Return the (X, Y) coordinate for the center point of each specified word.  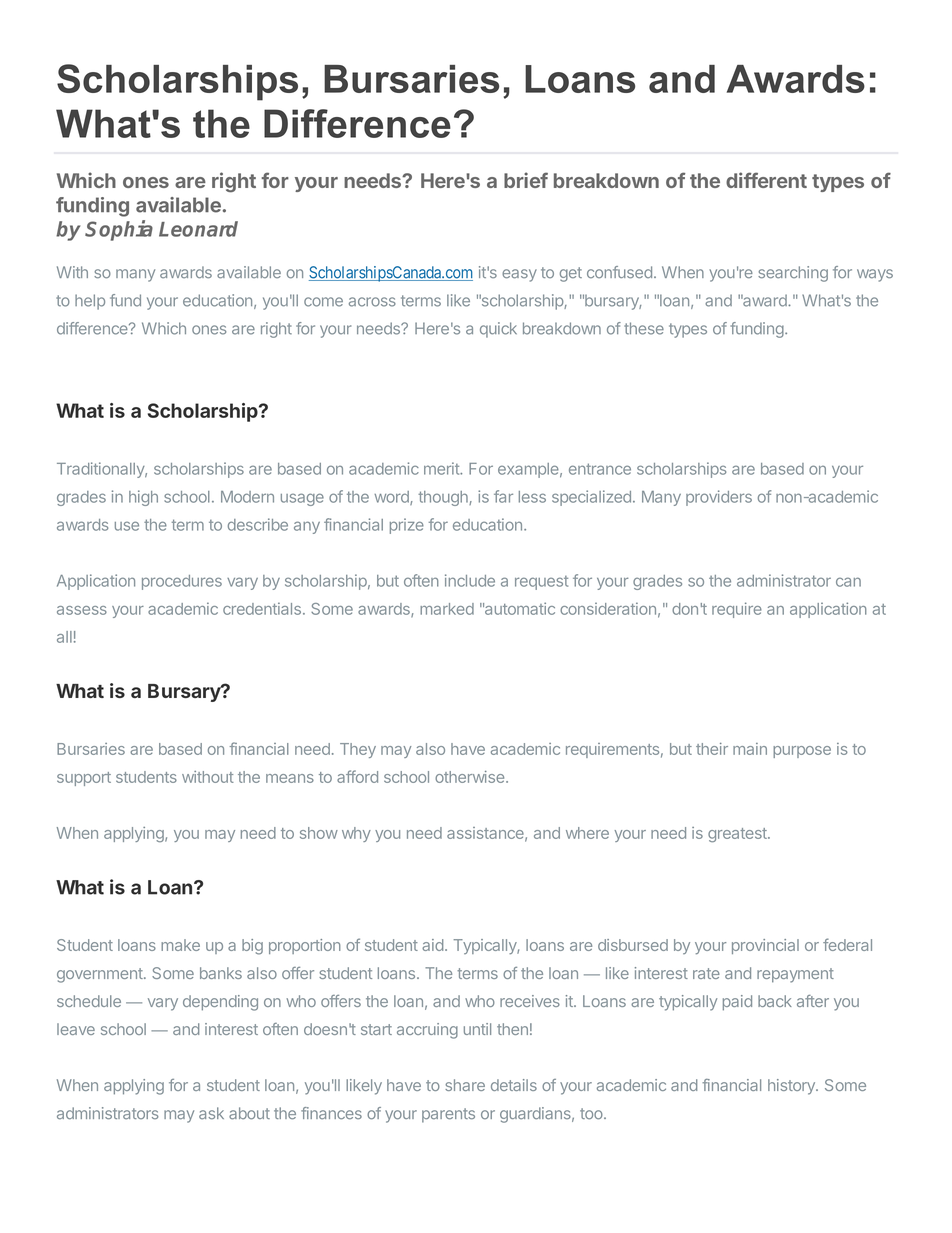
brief (526, 180)
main (750, 749)
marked (447, 609)
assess (82, 610)
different (766, 180)
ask (211, 1113)
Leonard (198, 229)
